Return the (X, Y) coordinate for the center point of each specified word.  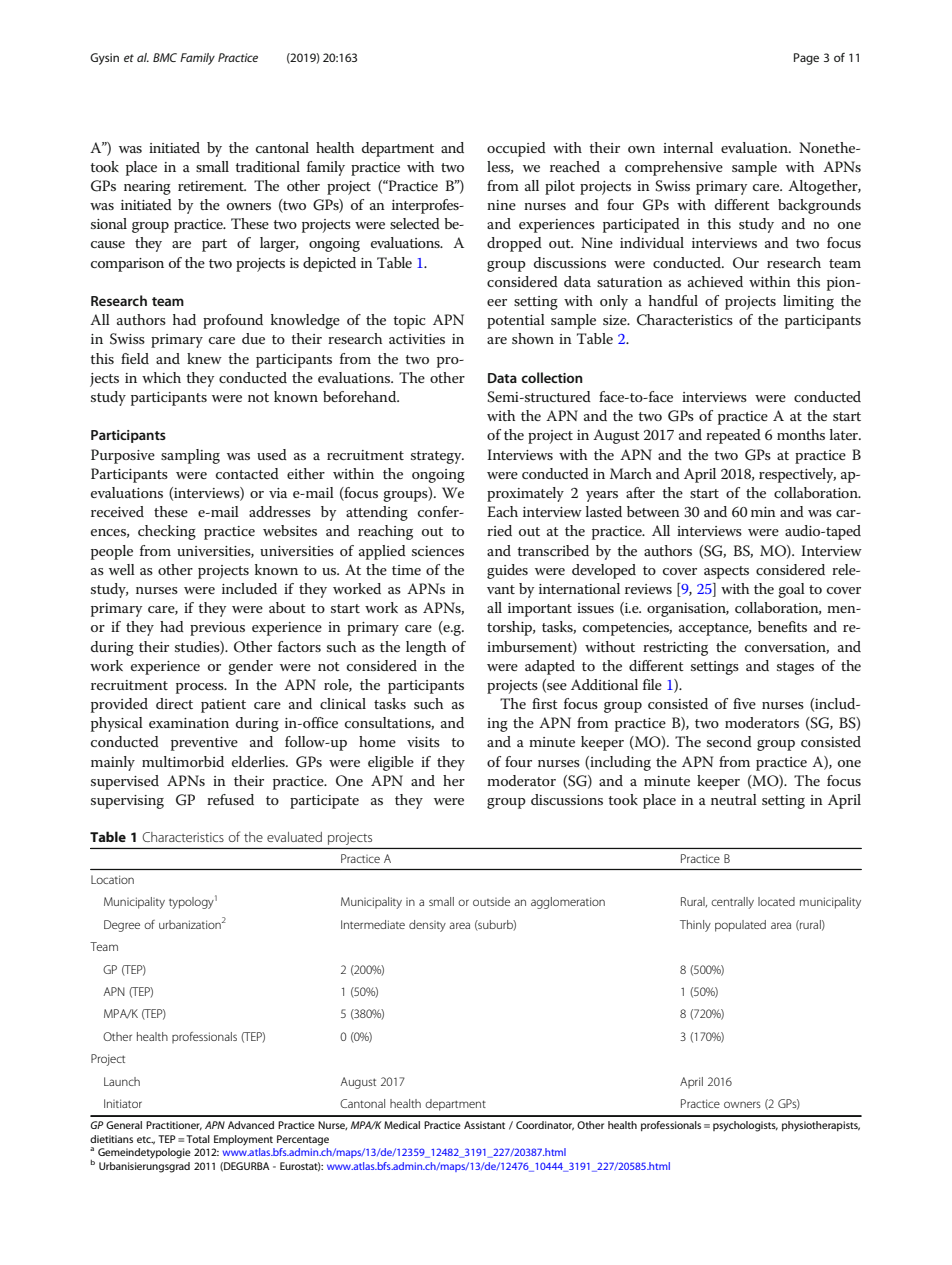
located (776, 901)
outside (491, 901)
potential (516, 321)
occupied (516, 149)
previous (217, 629)
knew (204, 358)
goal (791, 590)
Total (198, 1139)
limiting (808, 302)
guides (507, 571)
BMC (165, 57)
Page (806, 59)
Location (112, 879)
